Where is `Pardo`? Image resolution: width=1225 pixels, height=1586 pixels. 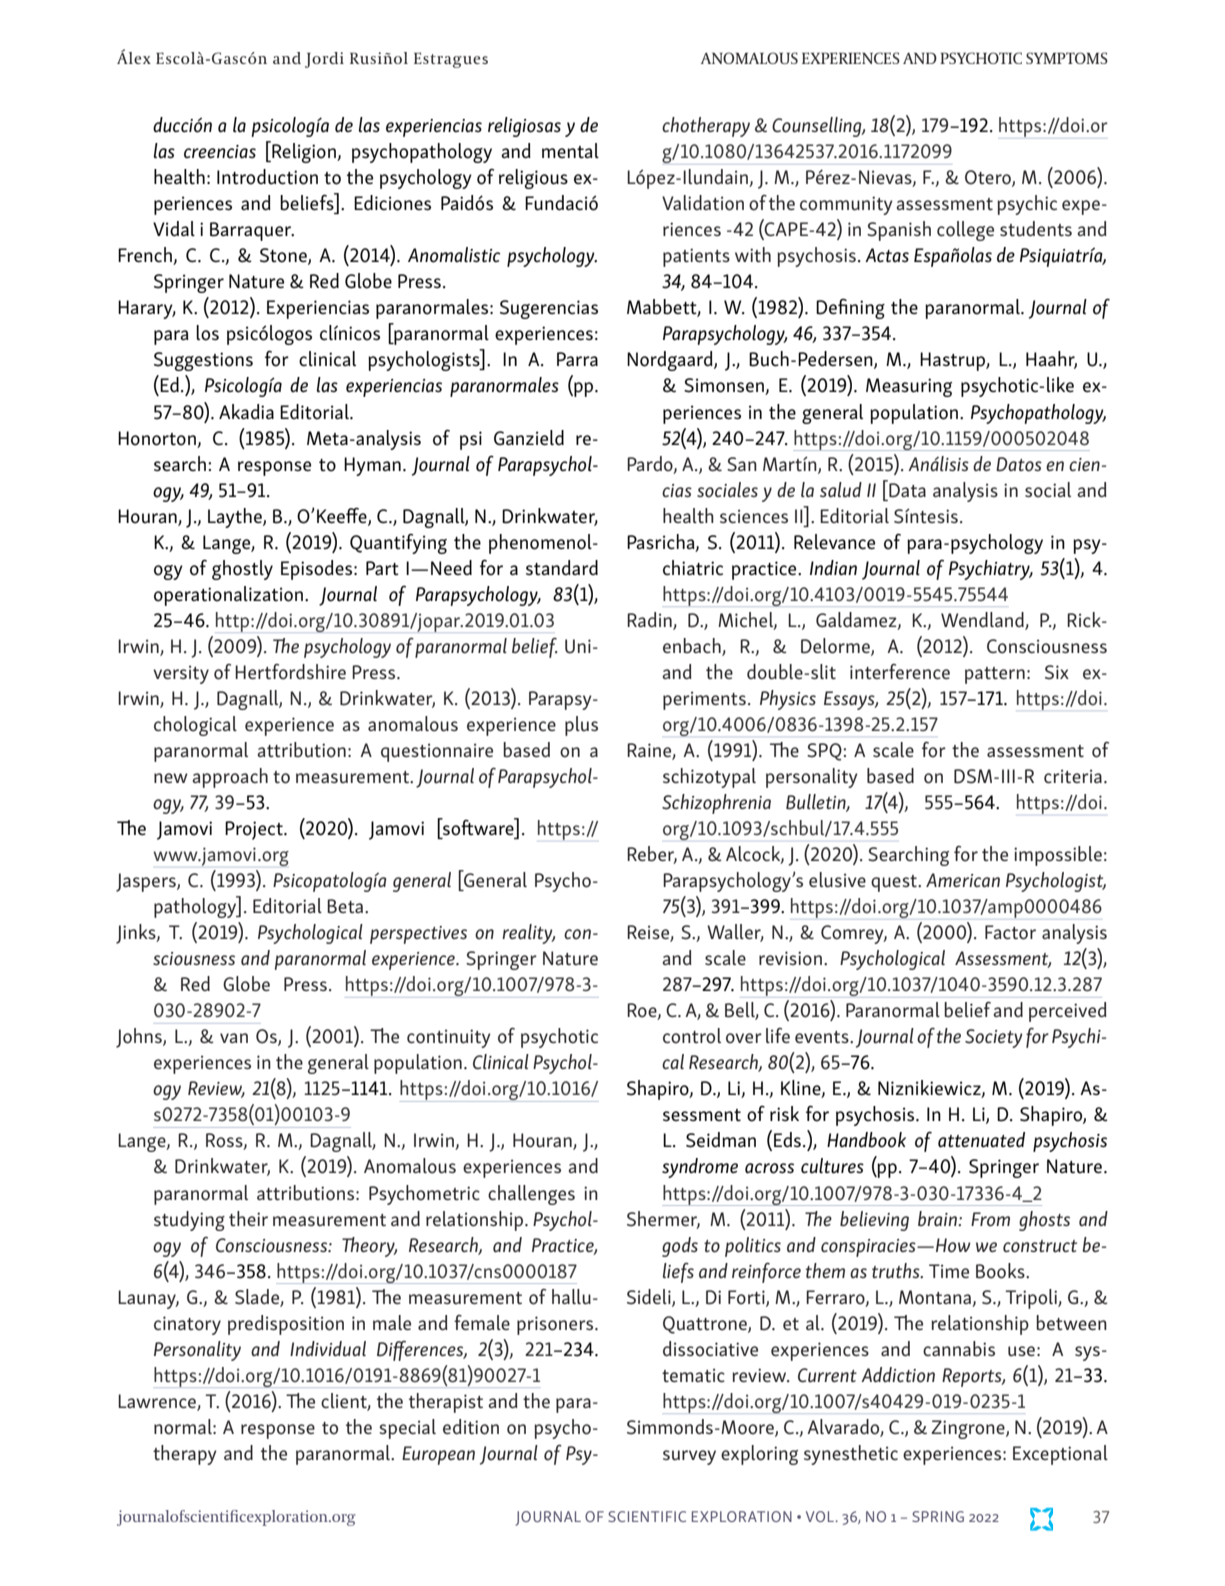
Pardo is located at coordinates (651, 464).
